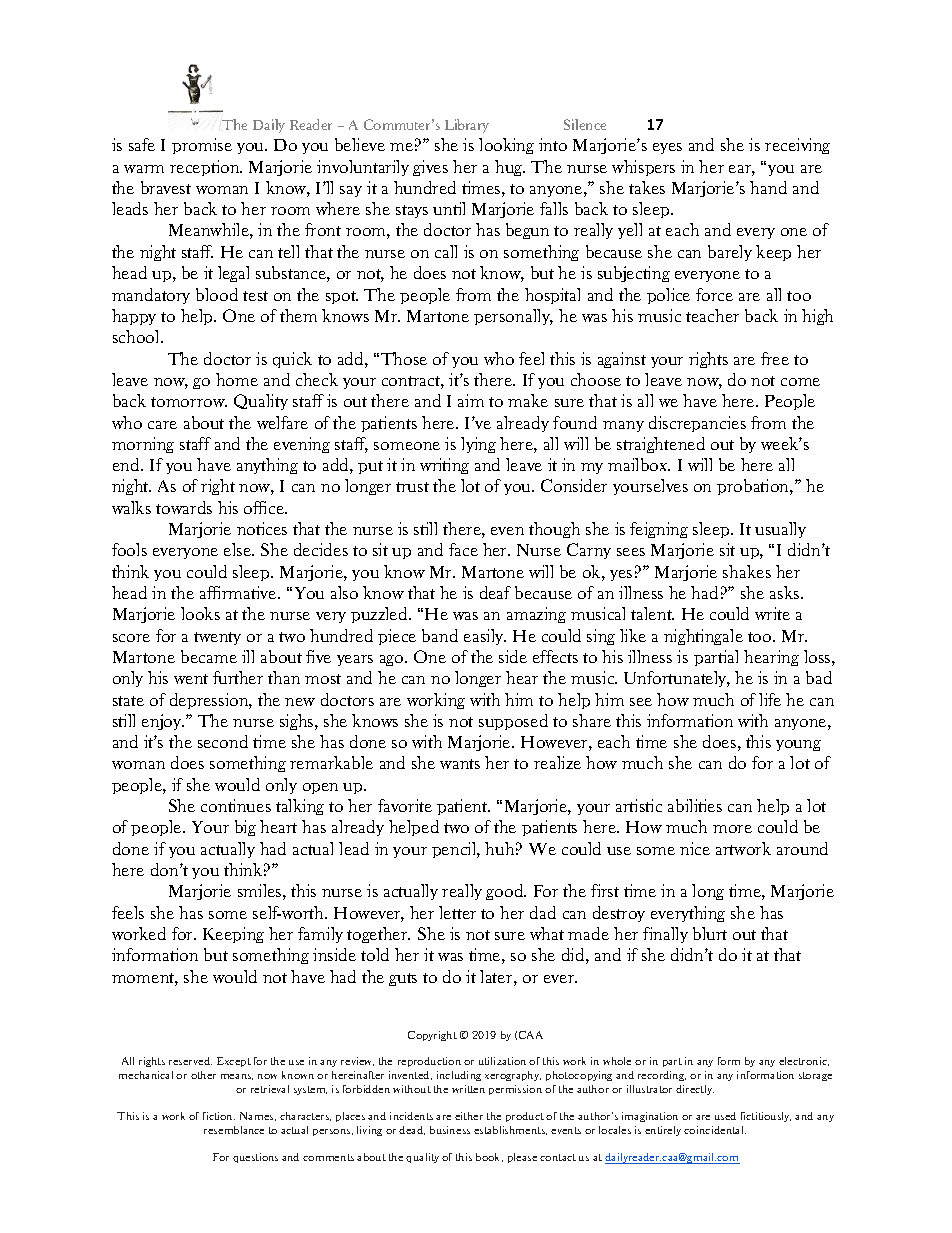 The height and width of the screenshot is (1233, 952). I want to click on fiction, so click(219, 1116).
